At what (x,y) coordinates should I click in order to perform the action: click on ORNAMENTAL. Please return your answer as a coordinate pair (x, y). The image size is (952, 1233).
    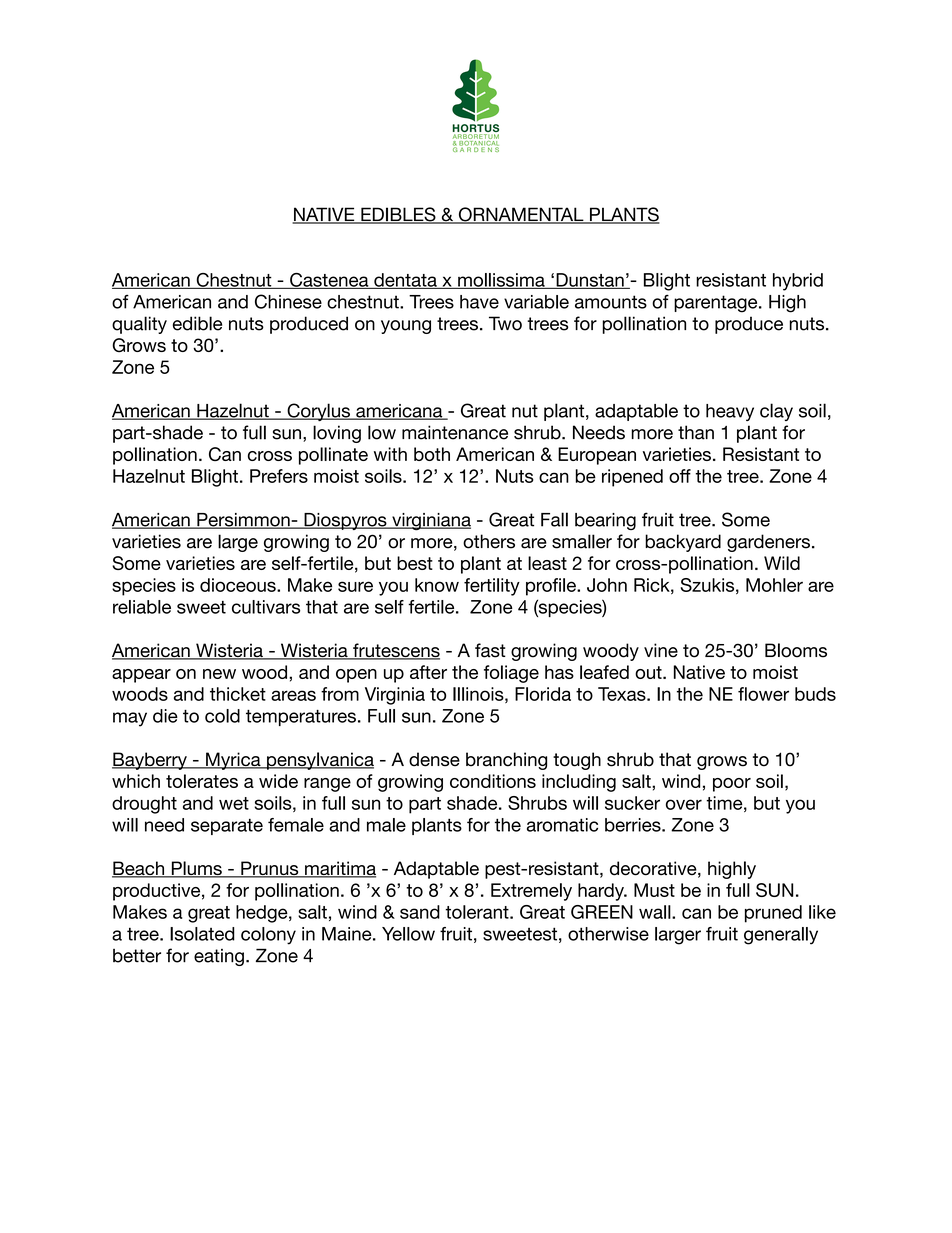
    Looking at the image, I should click on (521, 215).
